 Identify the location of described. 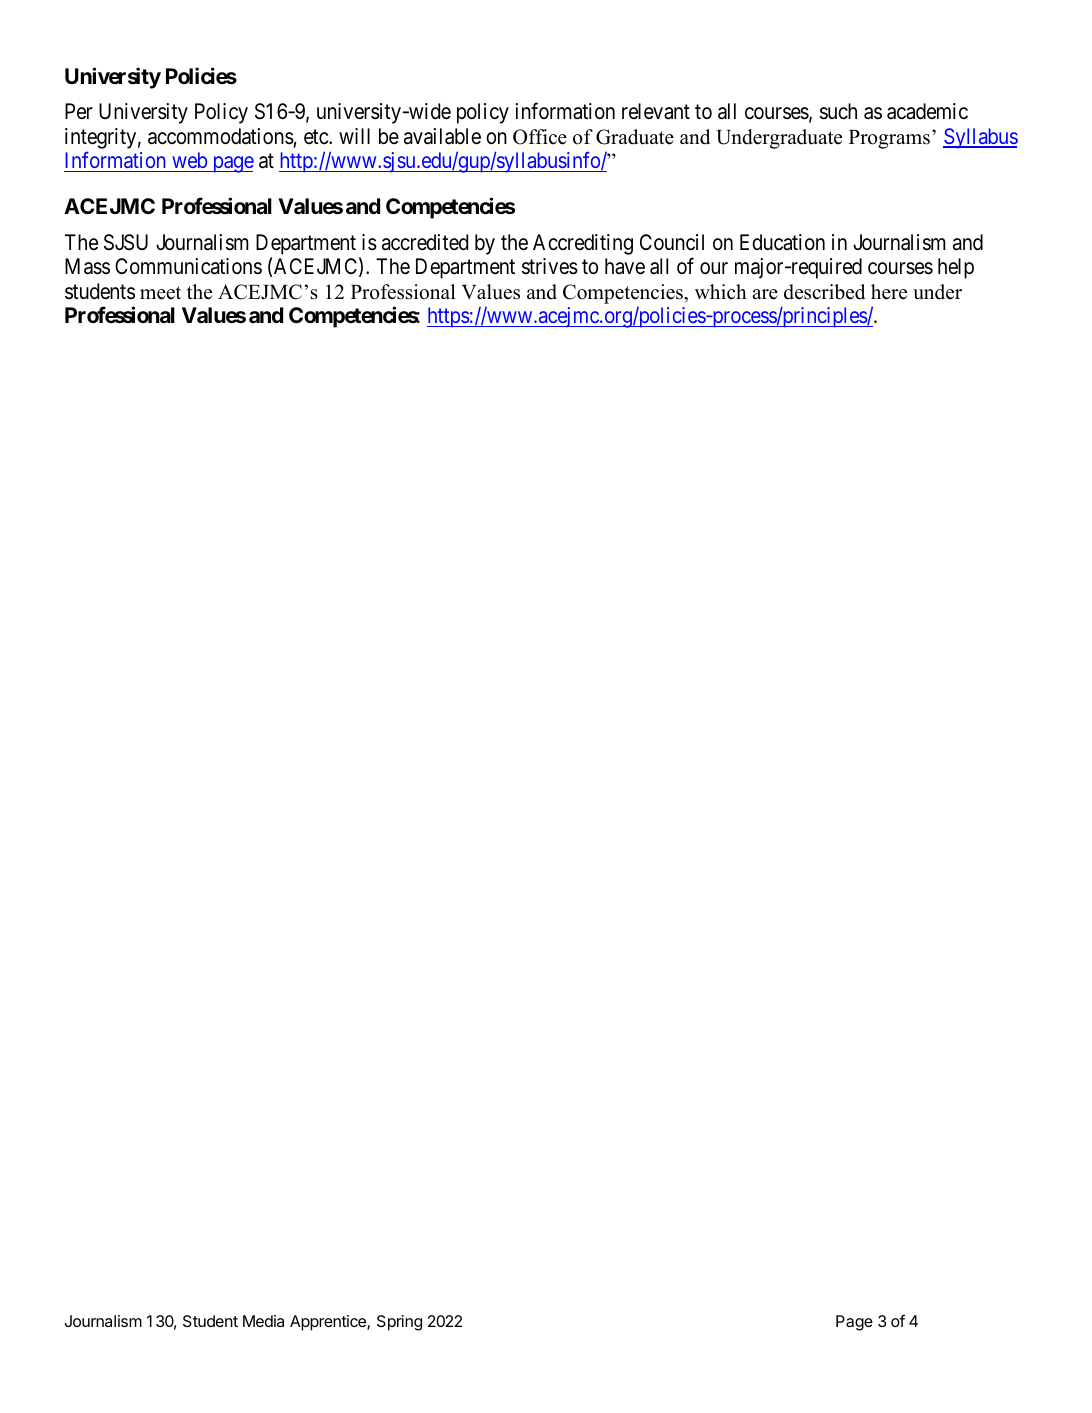
(824, 292).
